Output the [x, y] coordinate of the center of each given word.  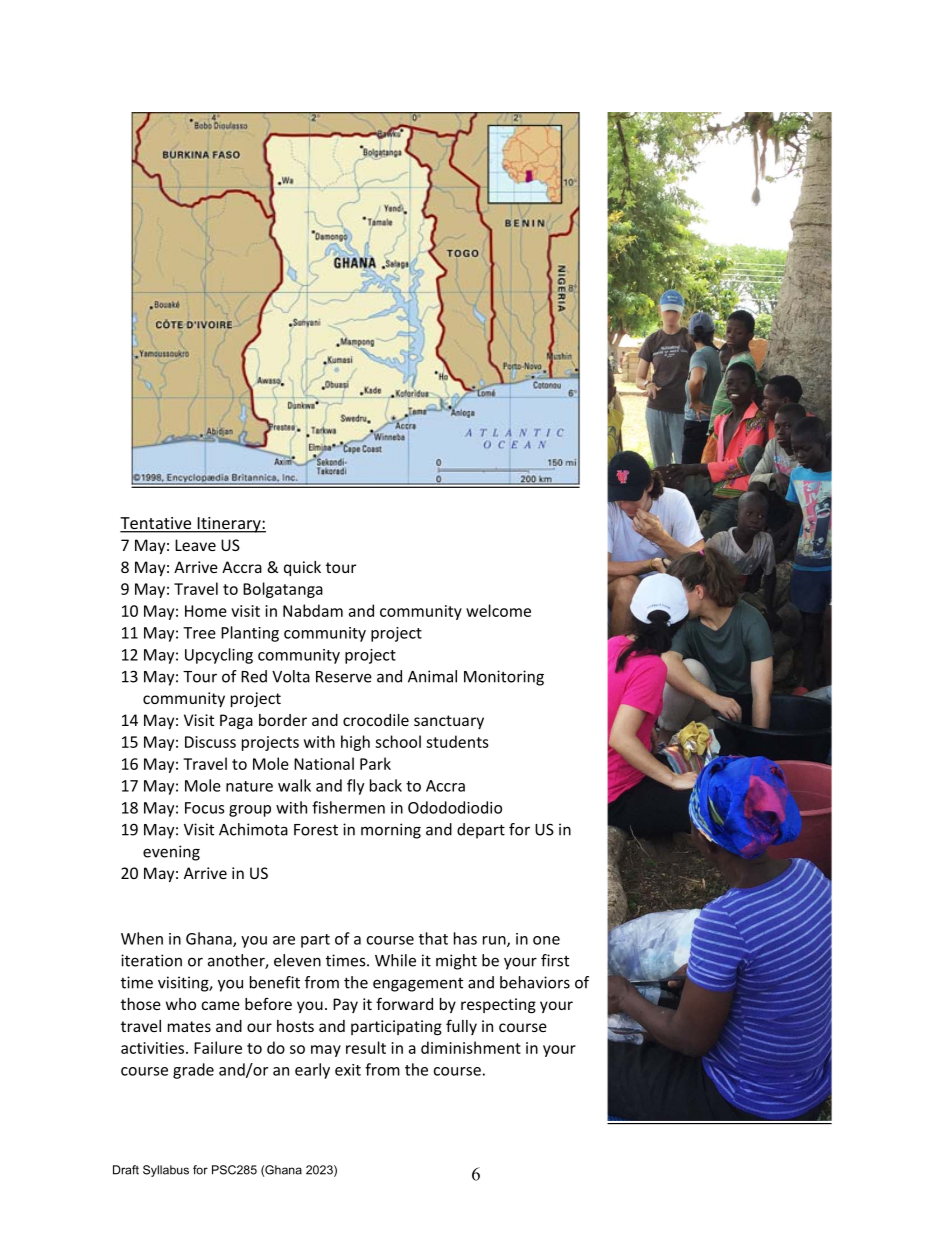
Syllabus [166, 1171]
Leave [195, 545]
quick [302, 568]
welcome [498, 610]
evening [171, 853]
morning [391, 831]
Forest [316, 830]
